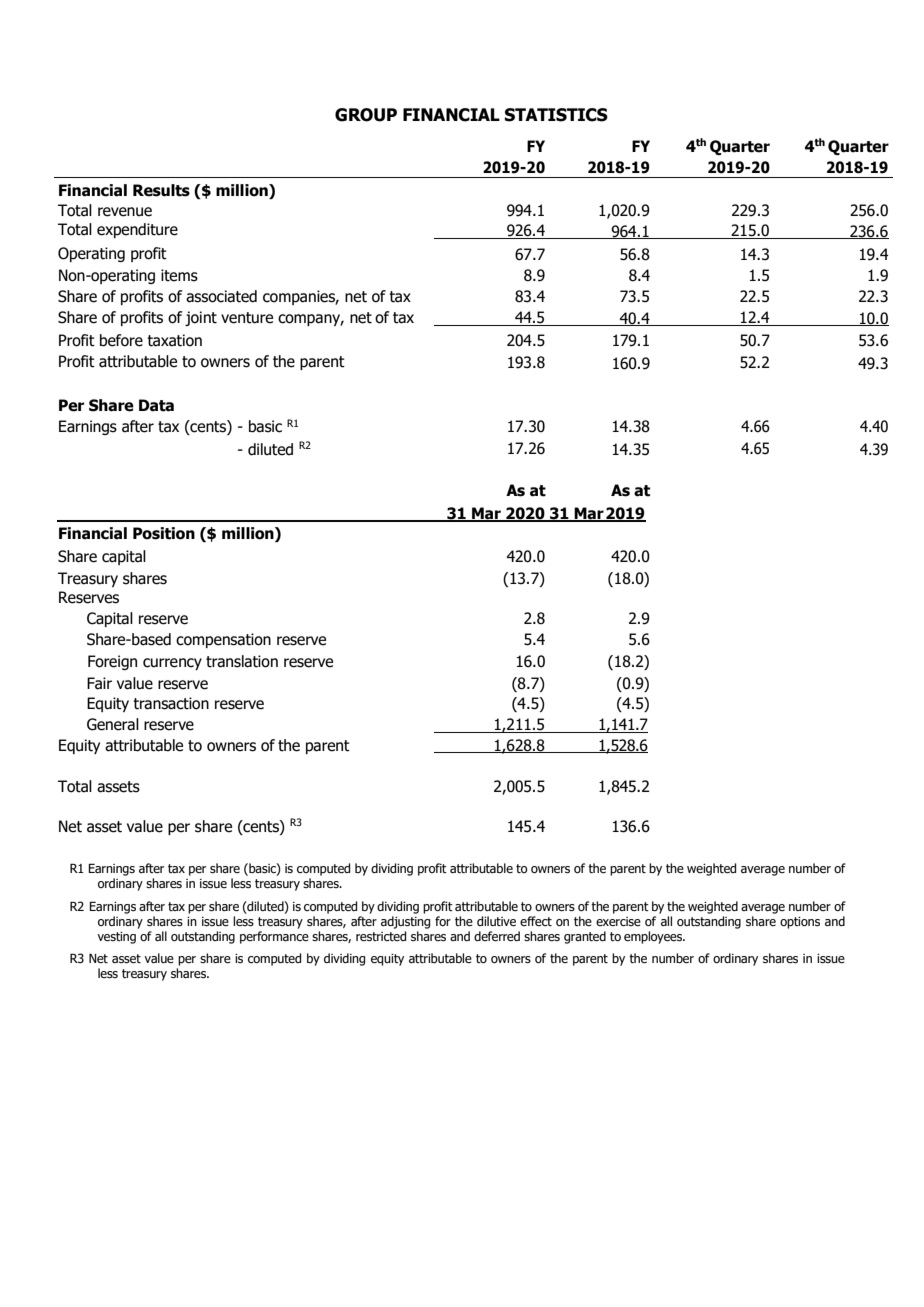  I want to click on vesting, so click(116, 938).
